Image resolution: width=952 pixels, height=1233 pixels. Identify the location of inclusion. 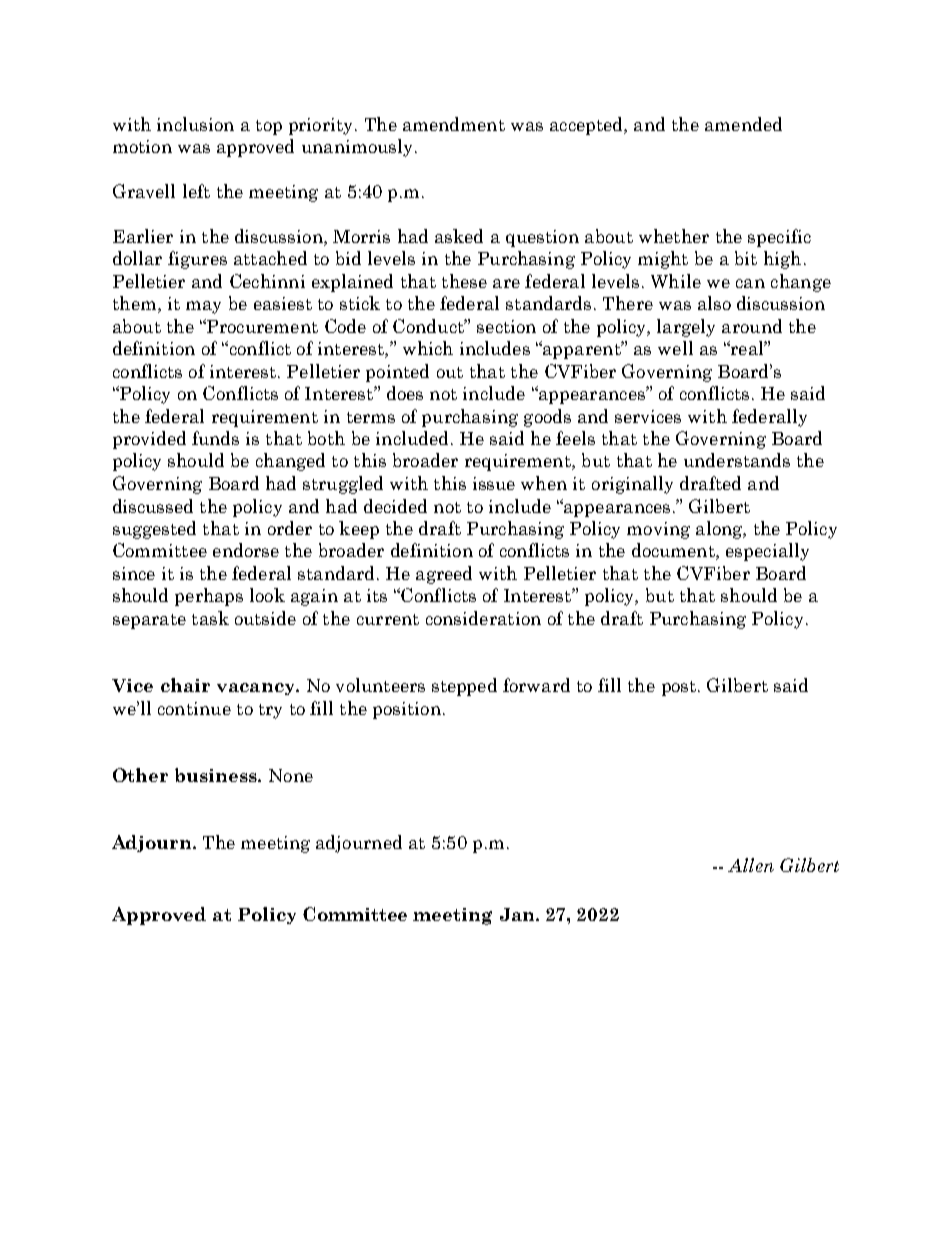
(195, 124).
